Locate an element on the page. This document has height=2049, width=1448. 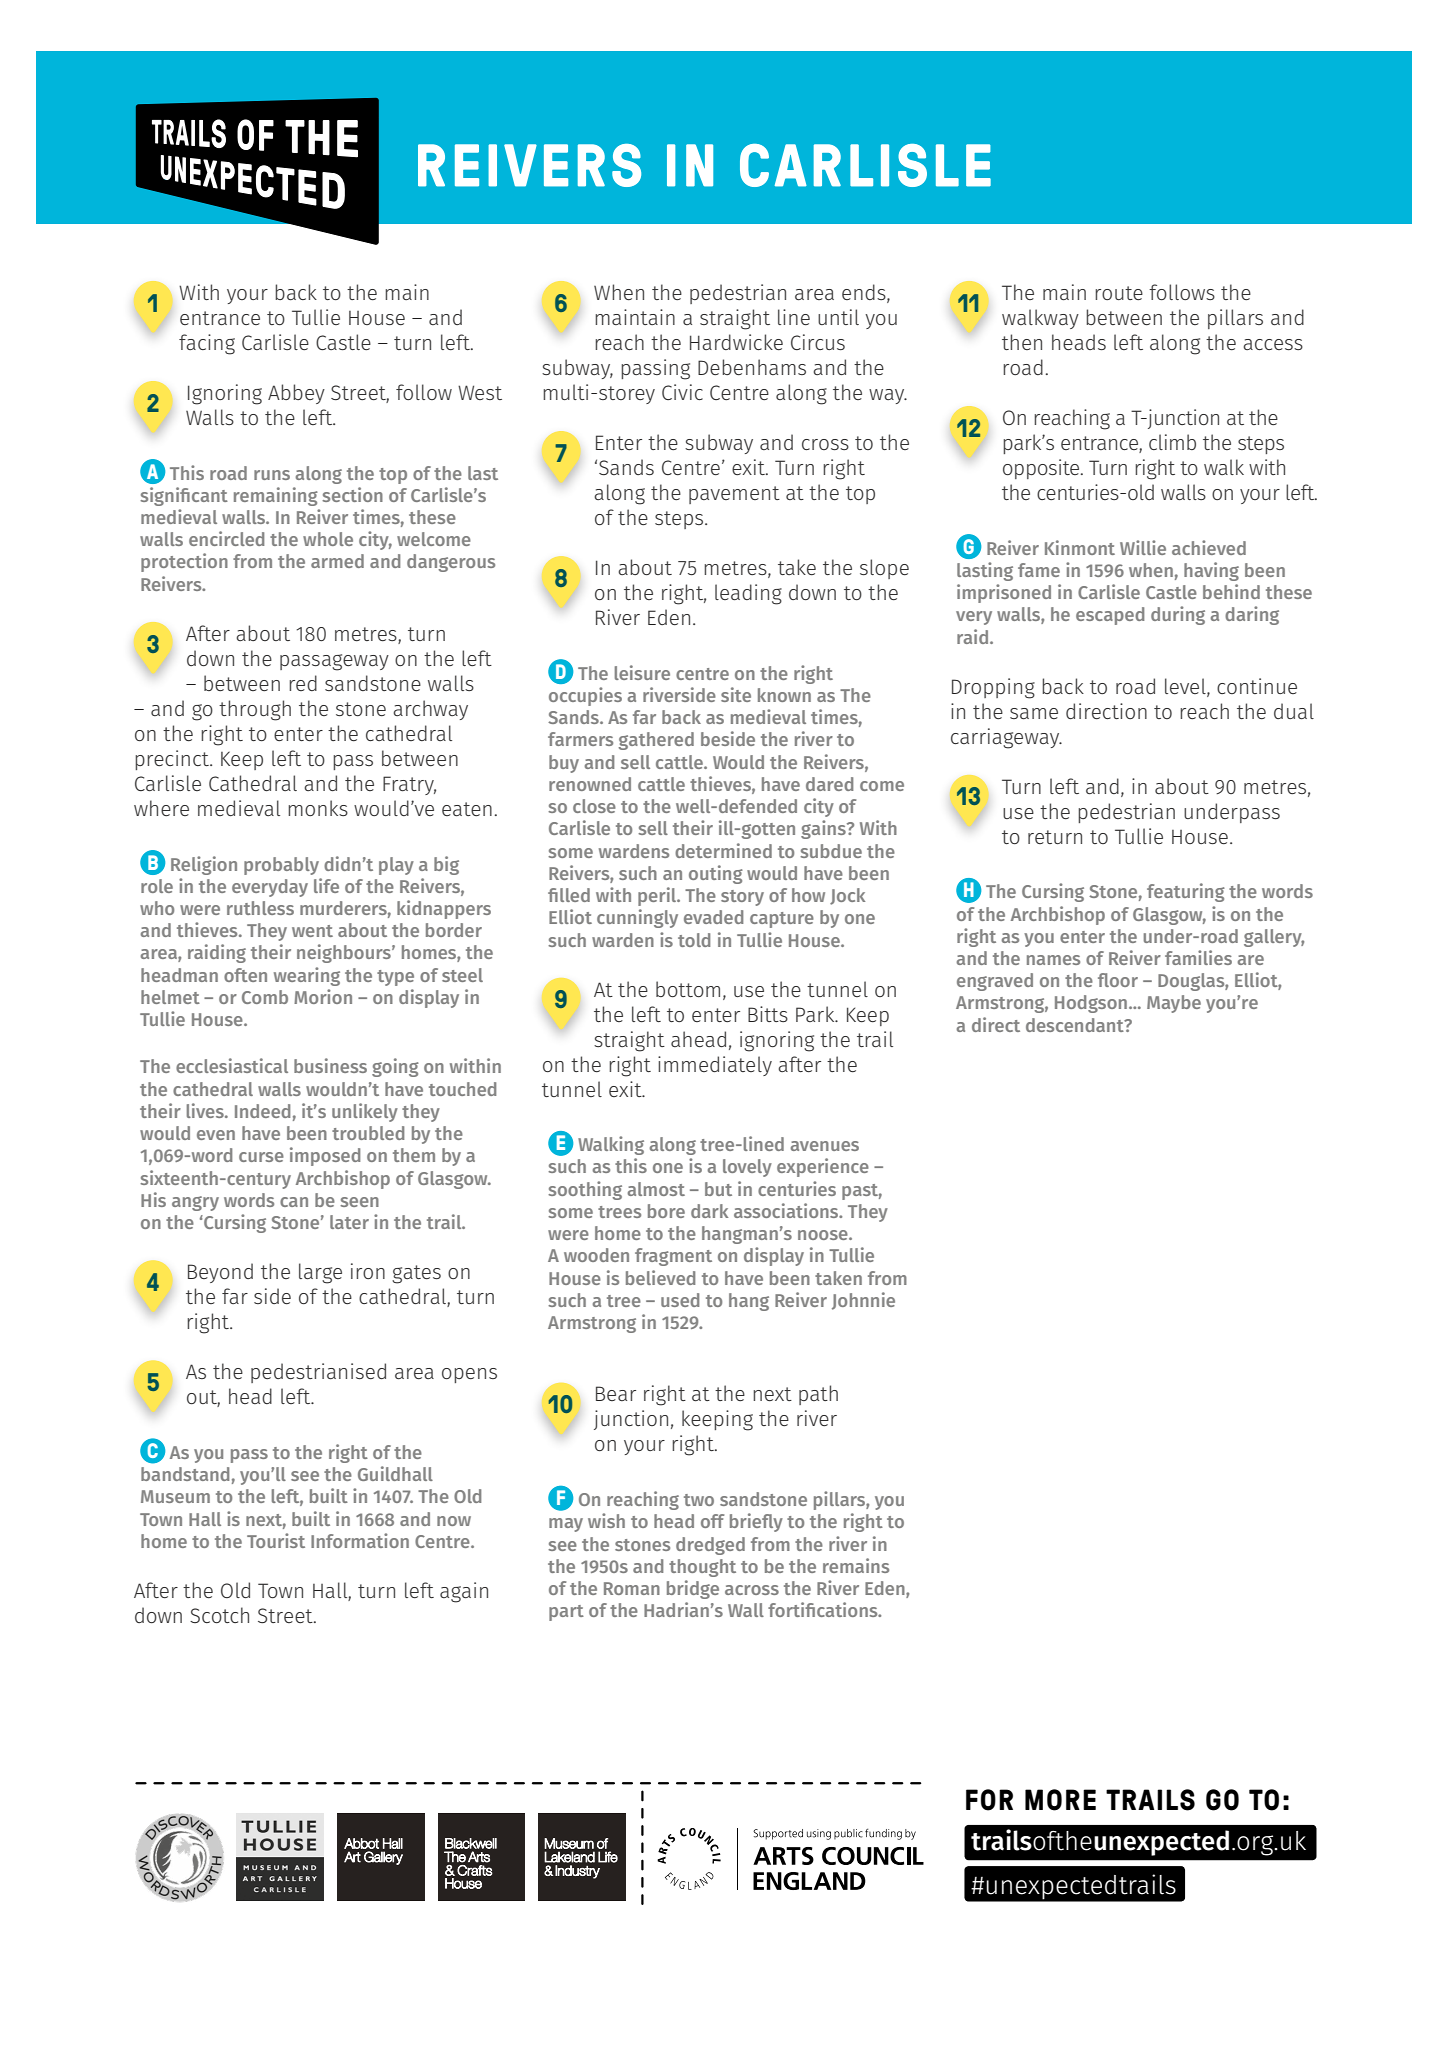
known is located at coordinates (784, 695).
